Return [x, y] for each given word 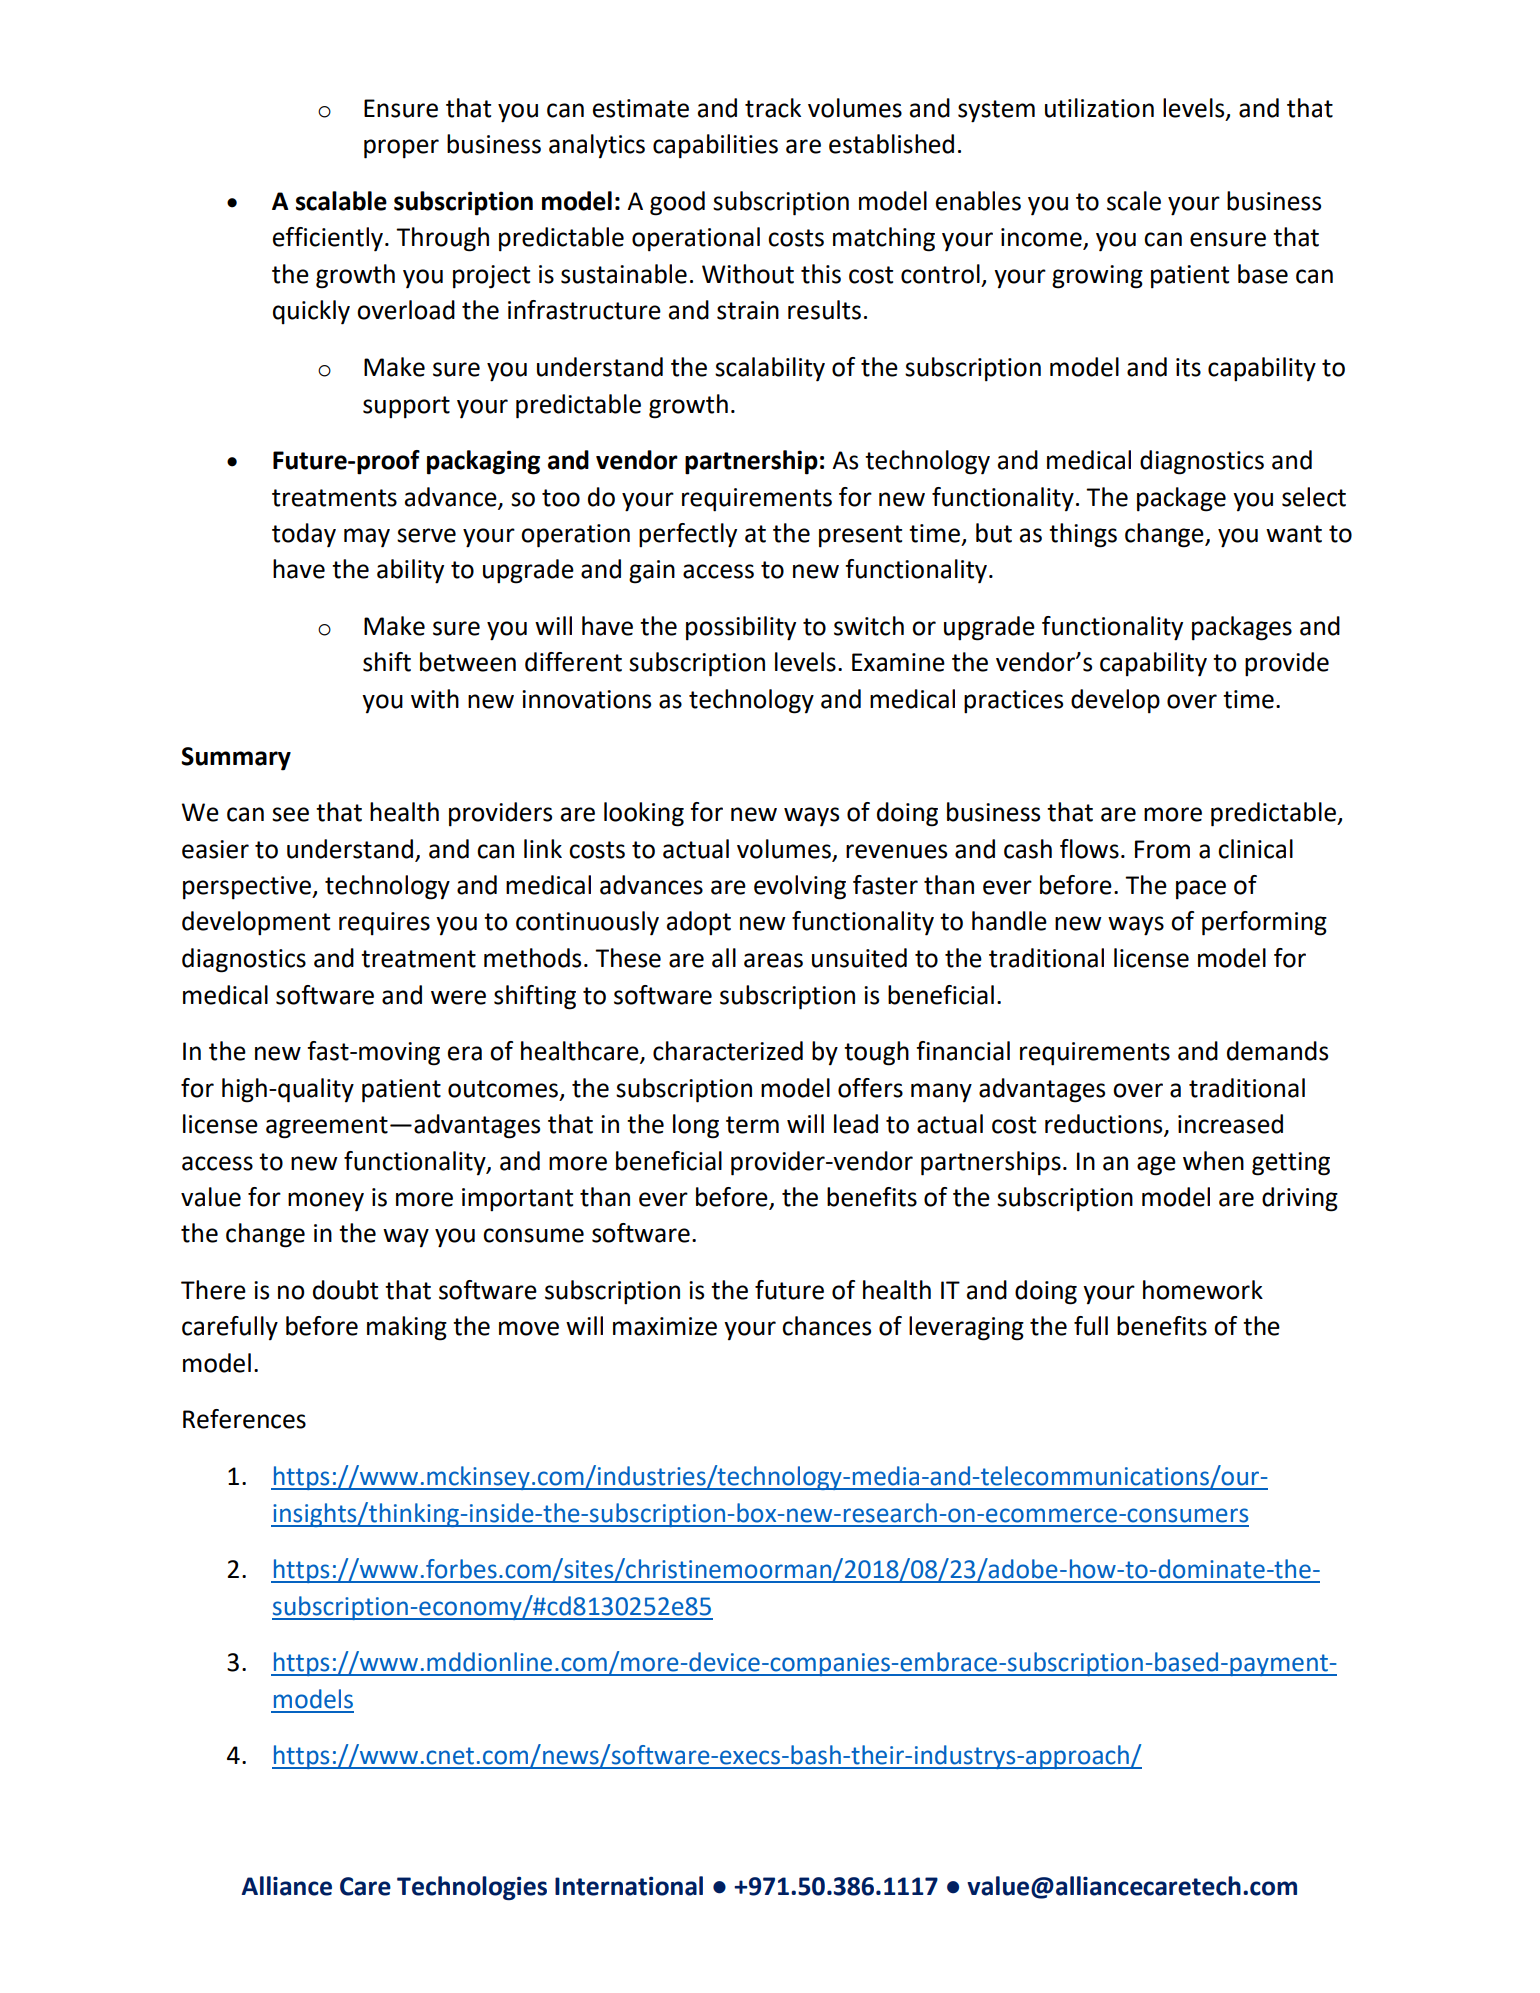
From [1162, 849]
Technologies [472, 1888]
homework [1203, 1290]
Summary [236, 759]
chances [826, 1326]
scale [1134, 201]
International [629, 1886]
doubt [345, 1290]
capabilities [715, 146]
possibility [741, 628]
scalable [341, 201]
